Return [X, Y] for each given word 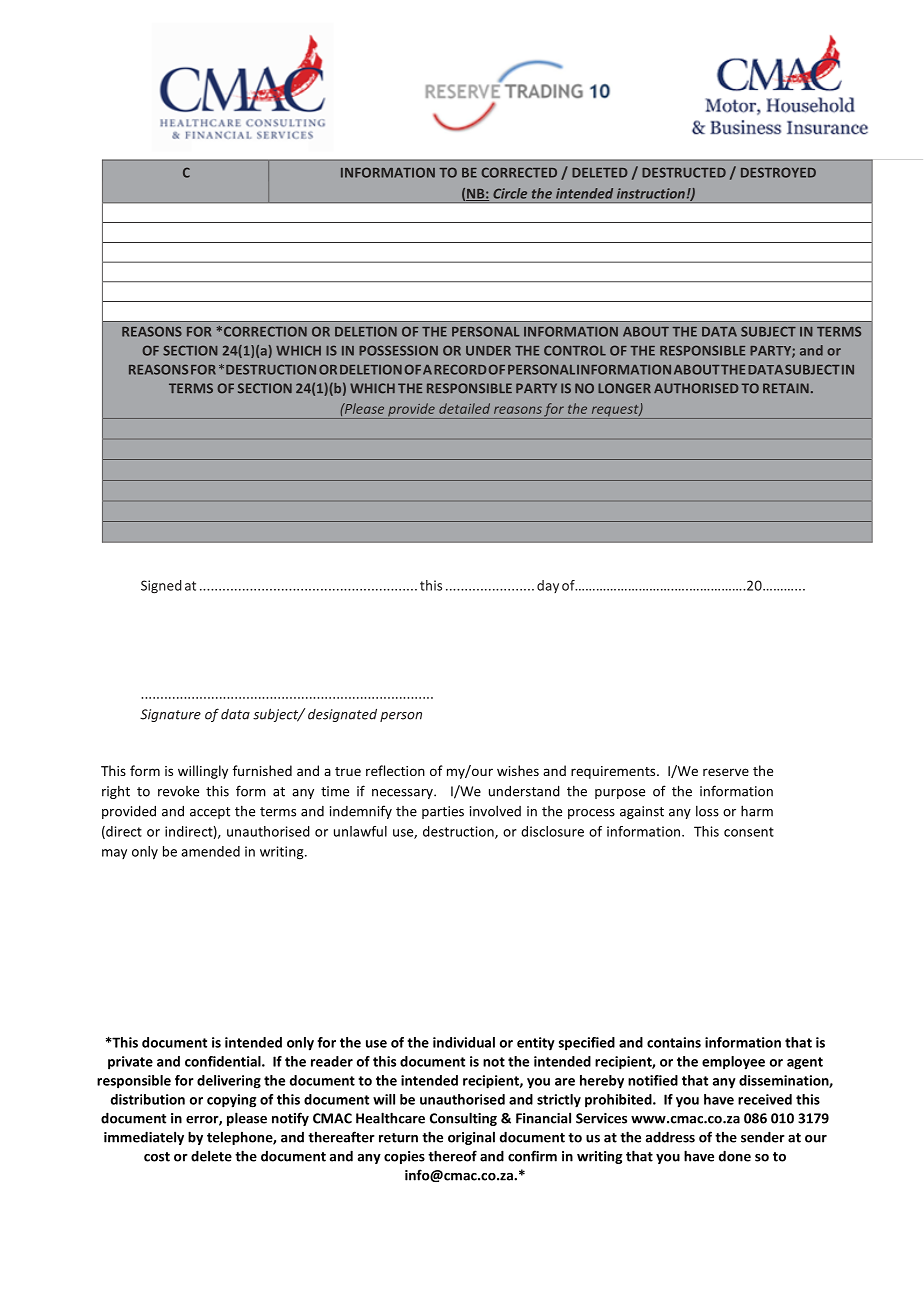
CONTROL [575, 350]
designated [342, 715]
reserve [726, 772]
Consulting [463, 1119]
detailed [464, 408]
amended [210, 851]
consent [749, 832]
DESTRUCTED [684, 172]
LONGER [624, 388]
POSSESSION [398, 350]
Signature [170, 715]
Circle [510, 193]
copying [231, 1101]
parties [443, 812]
